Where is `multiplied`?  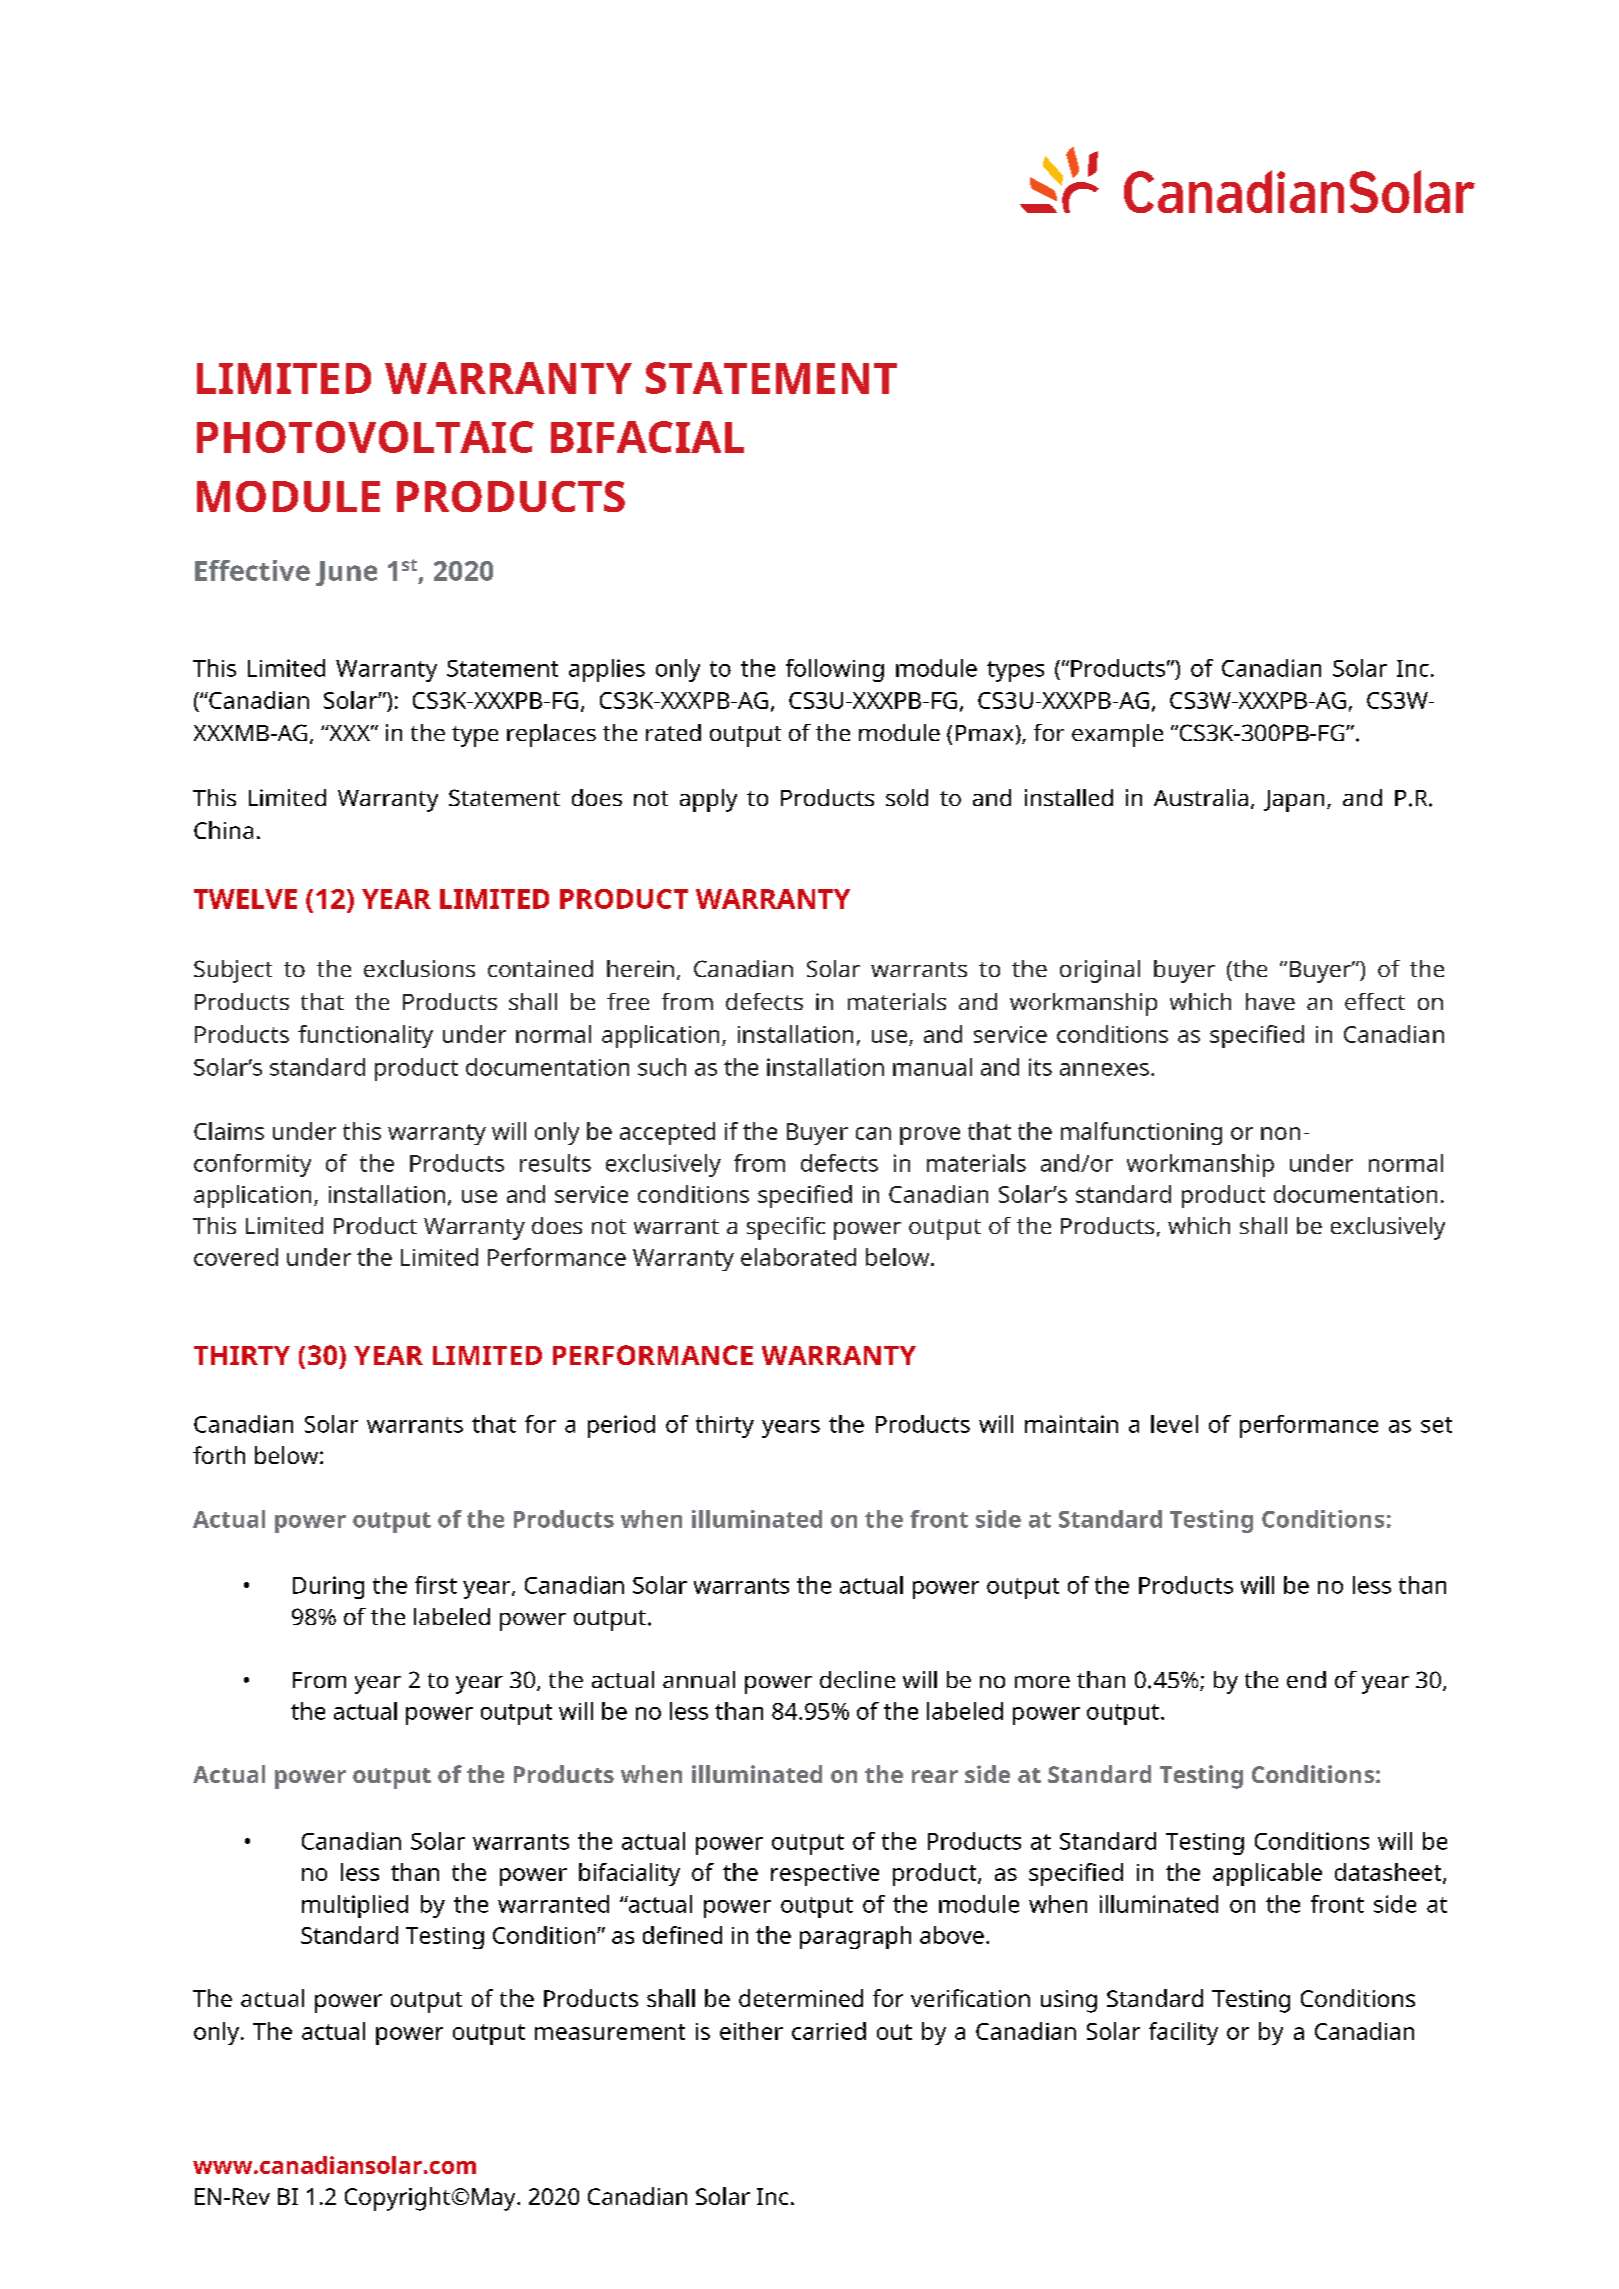
multiplied is located at coordinates (355, 1906).
